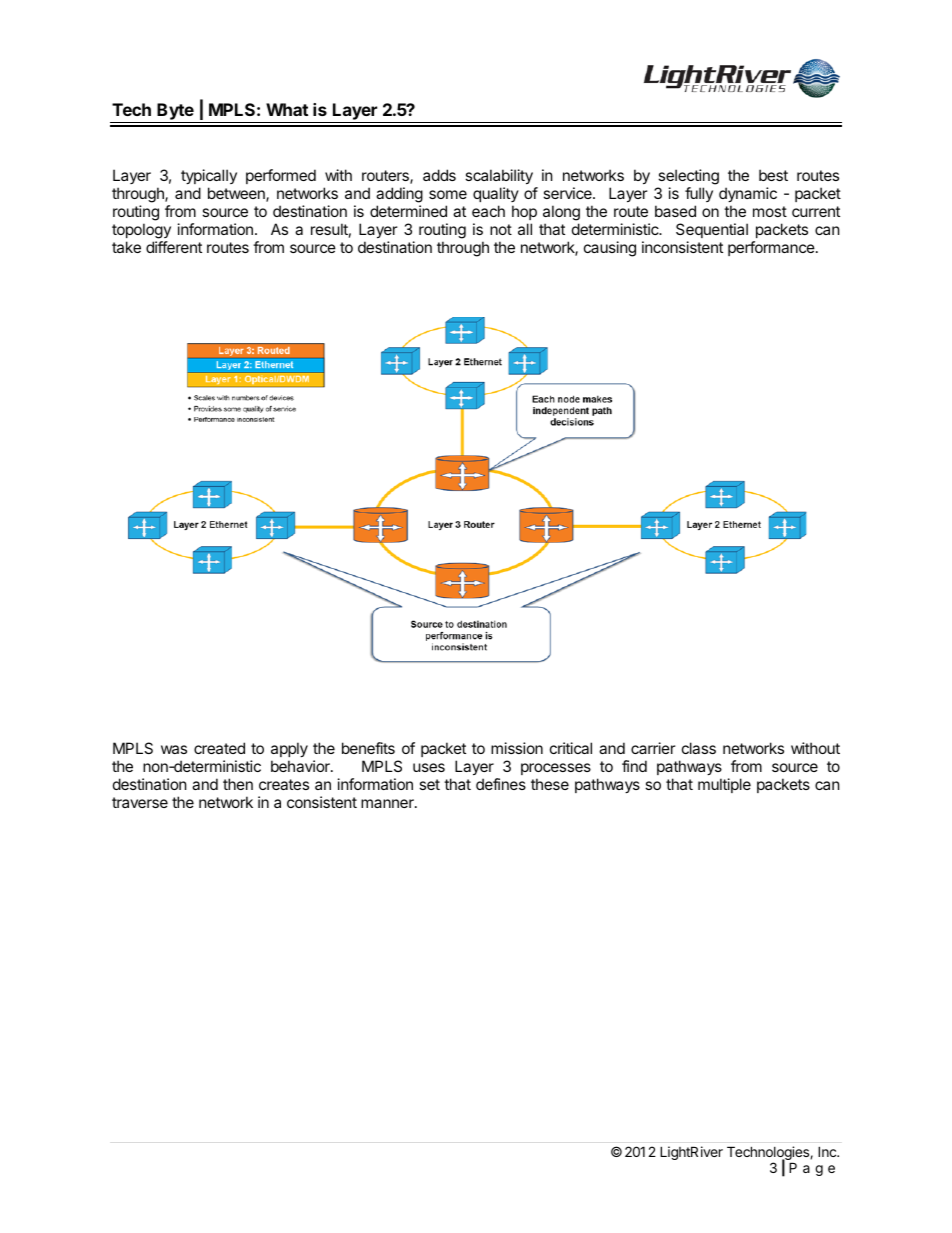 Image resolution: width=952 pixels, height=1233 pixels. What do you see at coordinates (140, 802) in the screenshot?
I see `traverse` at bounding box center [140, 802].
